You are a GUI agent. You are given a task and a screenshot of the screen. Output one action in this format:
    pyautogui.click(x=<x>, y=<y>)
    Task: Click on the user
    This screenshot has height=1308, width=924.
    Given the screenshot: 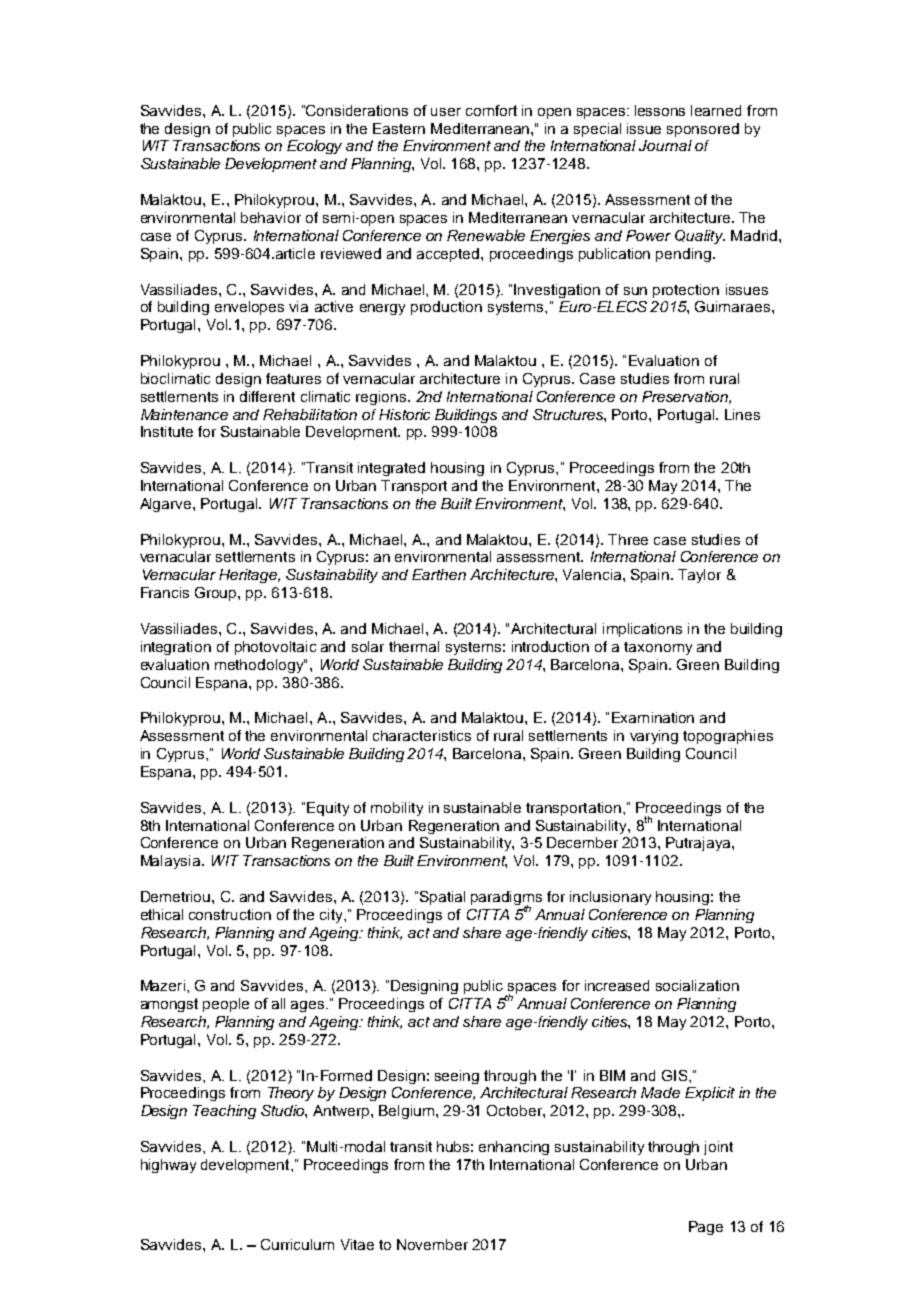 What is the action you would take?
    pyautogui.click(x=446, y=112)
